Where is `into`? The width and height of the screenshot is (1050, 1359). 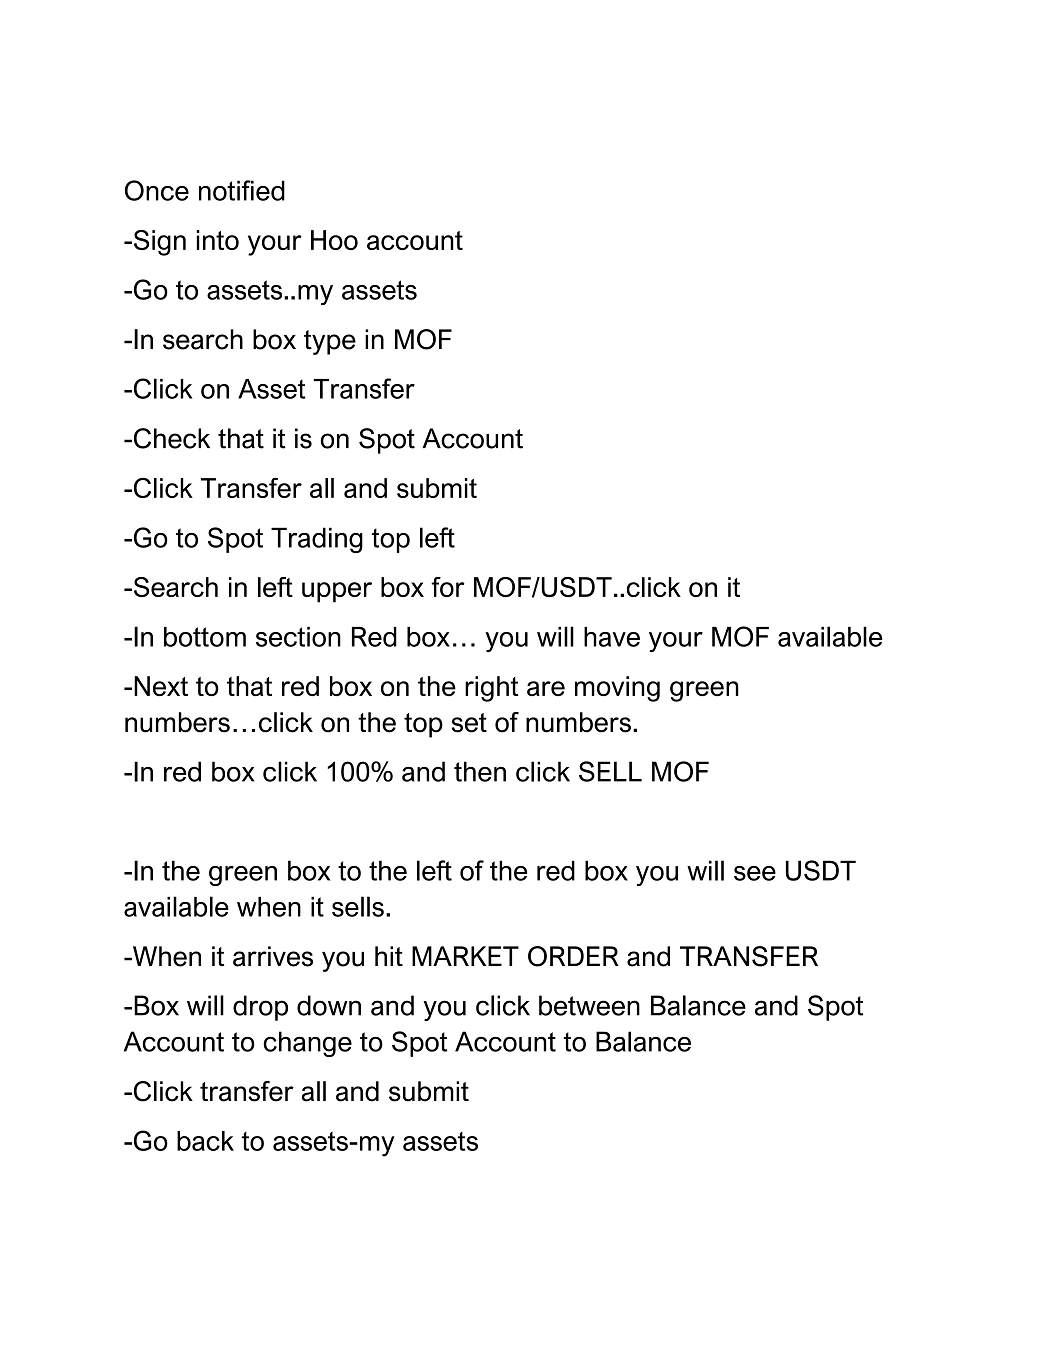 into is located at coordinates (217, 240).
